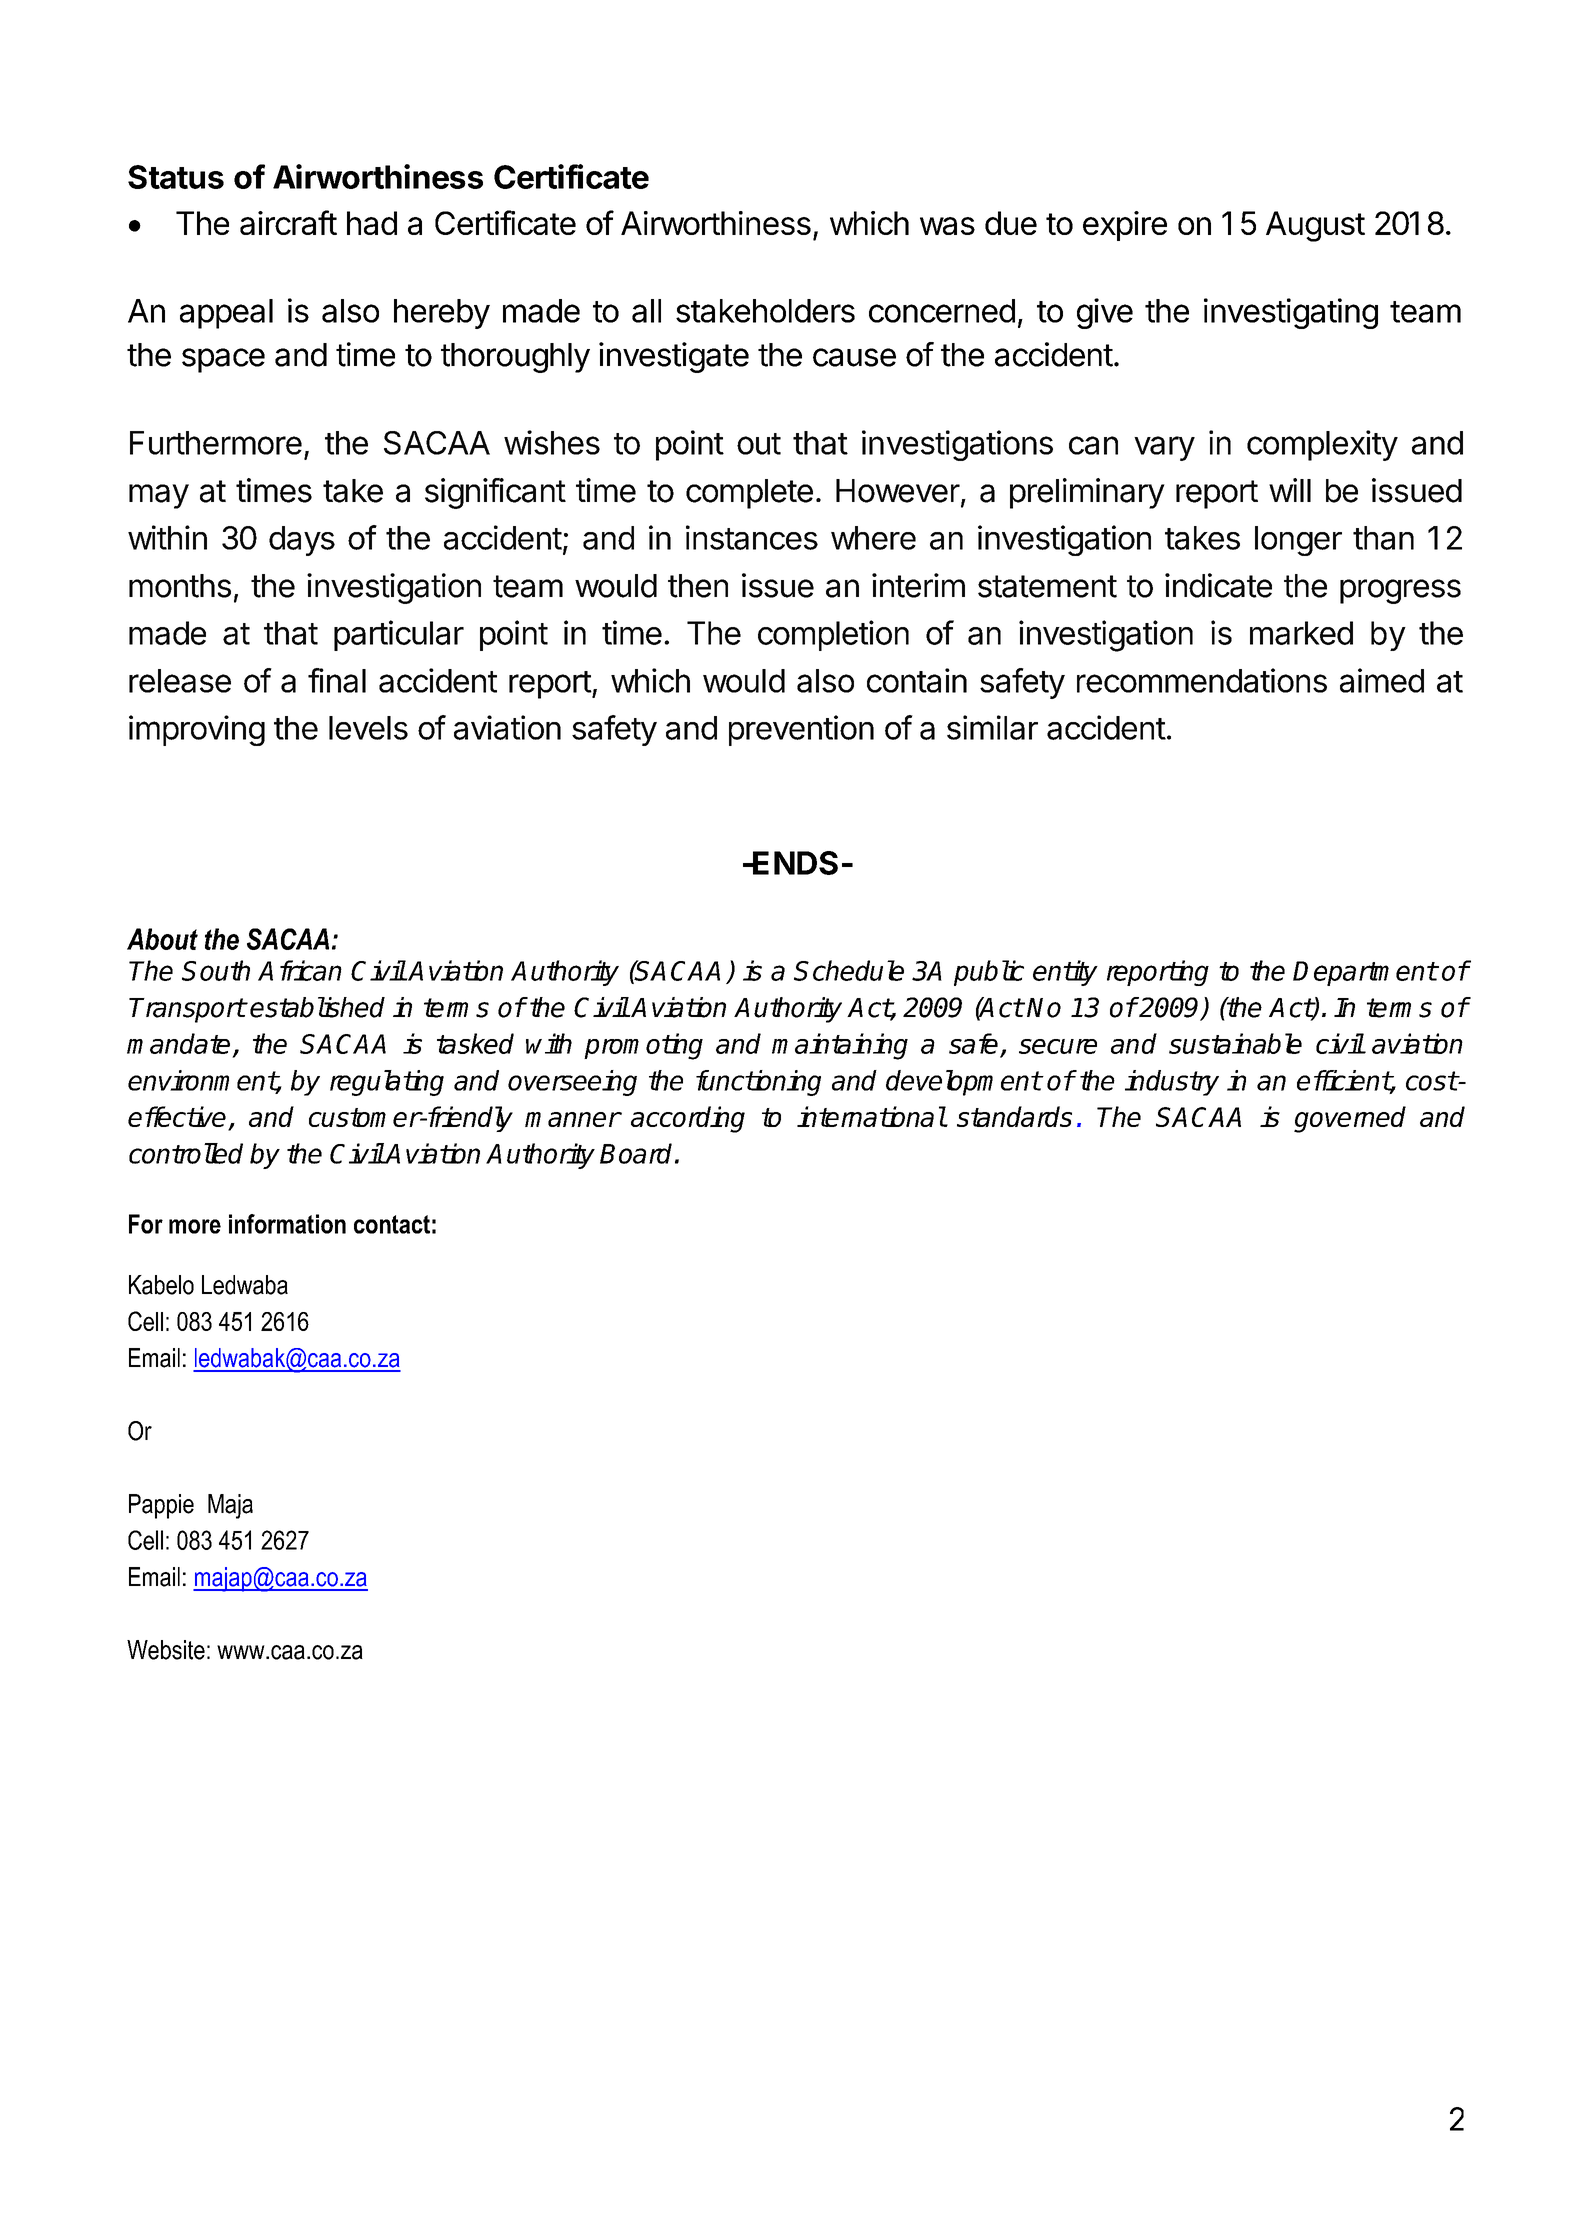 The image size is (1578, 2232). I want to click on controlled, so click(186, 1153).
